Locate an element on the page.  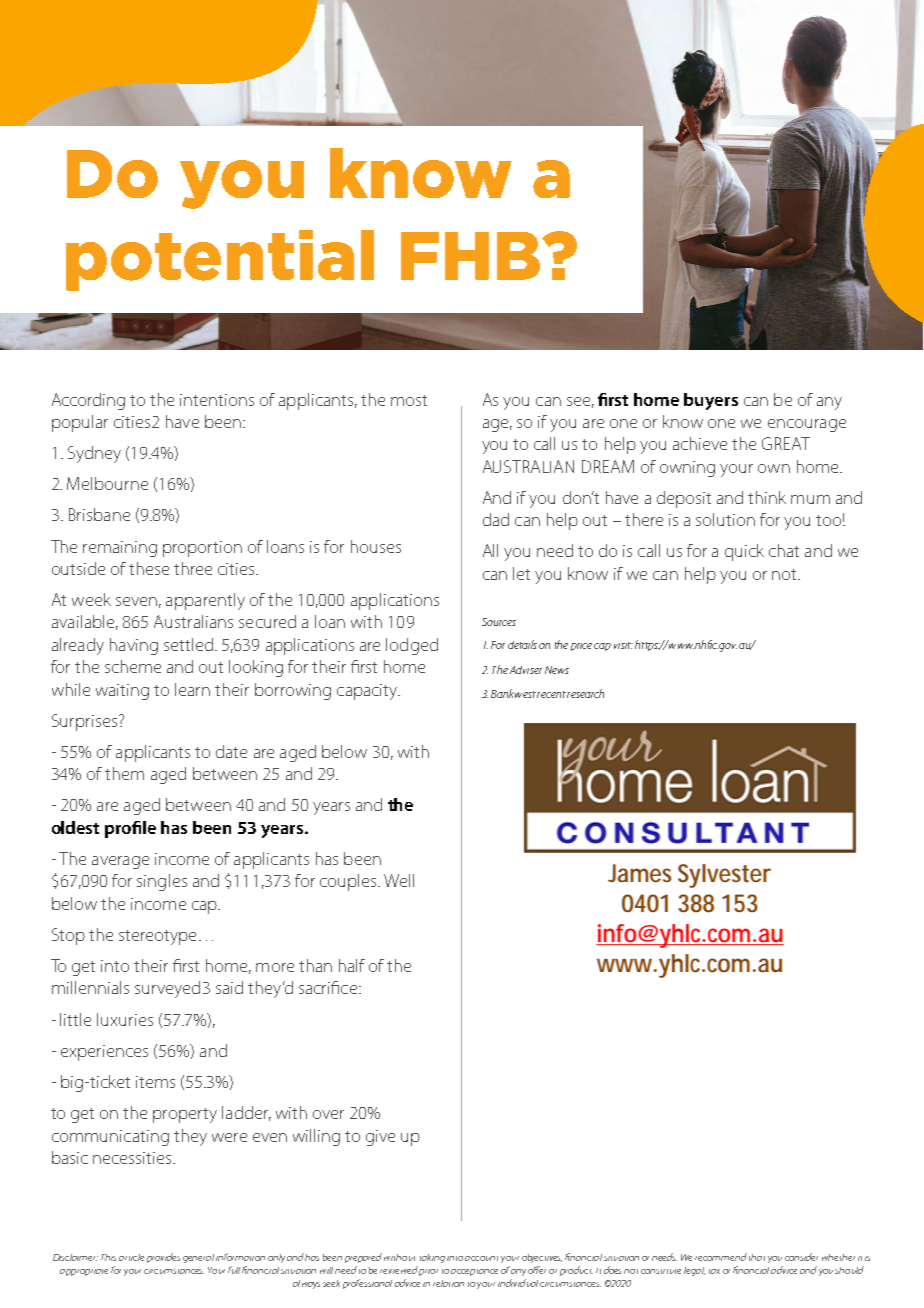
apparently is located at coordinates (205, 601).
